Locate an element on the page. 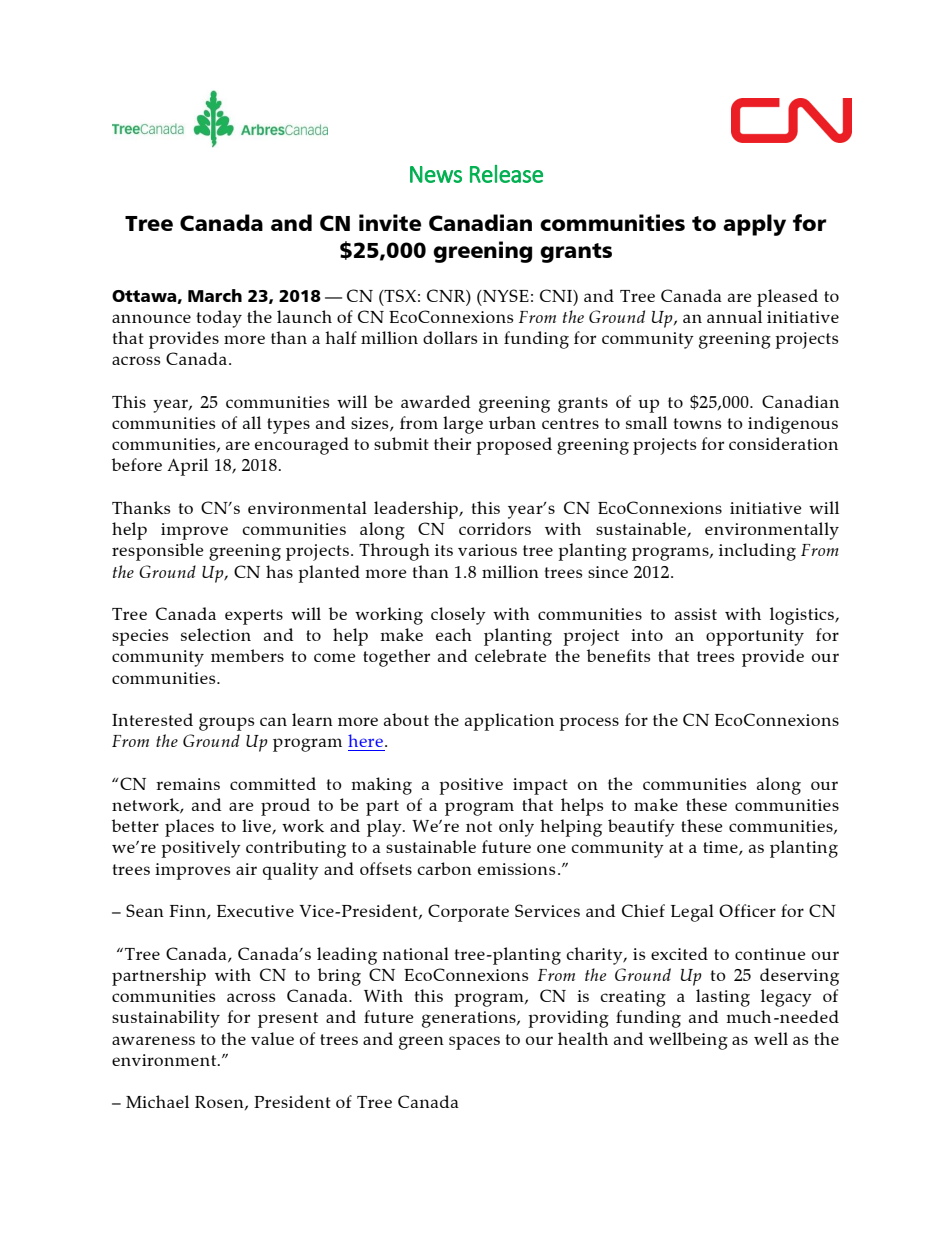  apply is located at coordinates (754, 225).
